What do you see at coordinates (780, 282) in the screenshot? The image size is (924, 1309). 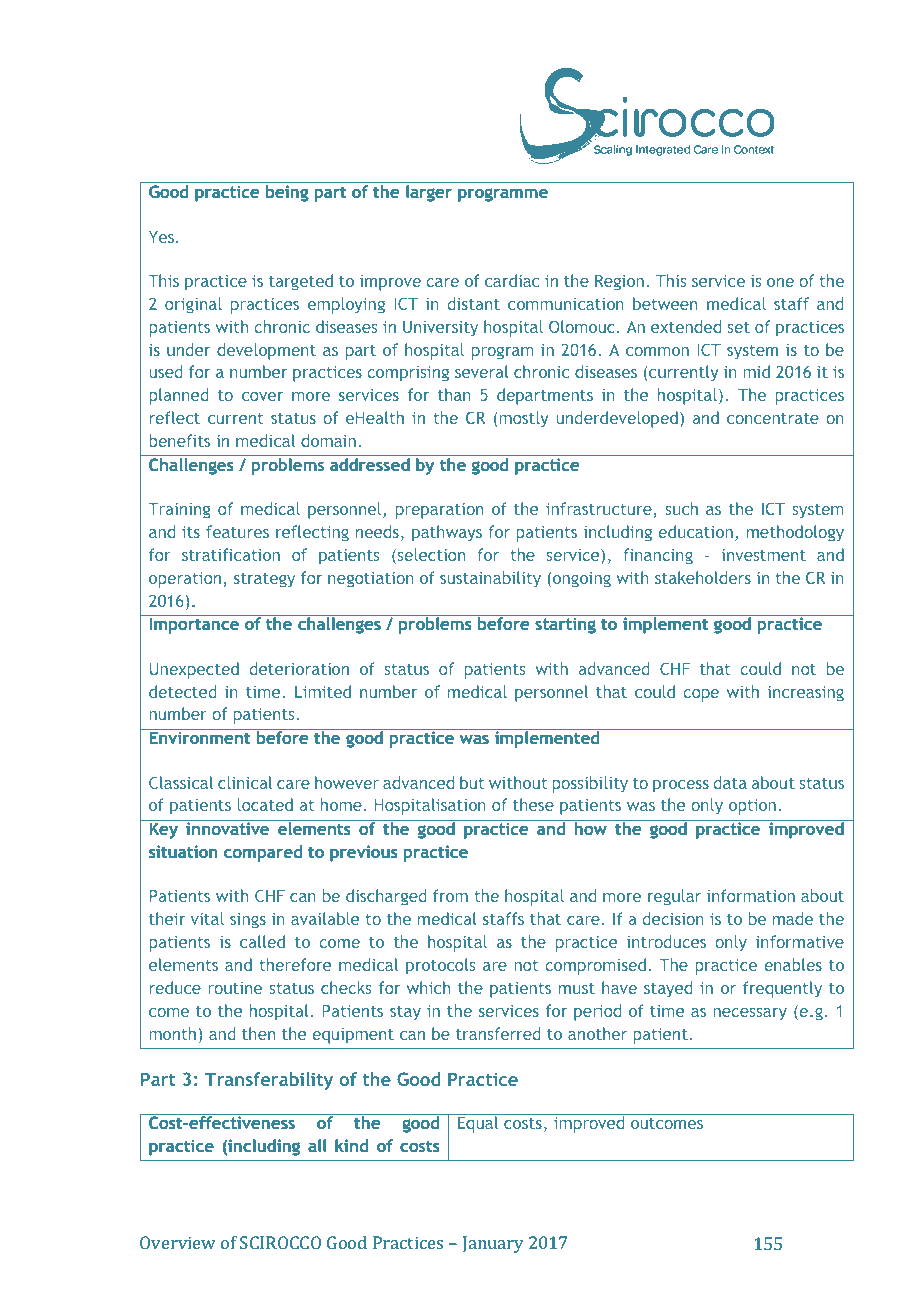 I see `one` at bounding box center [780, 282].
